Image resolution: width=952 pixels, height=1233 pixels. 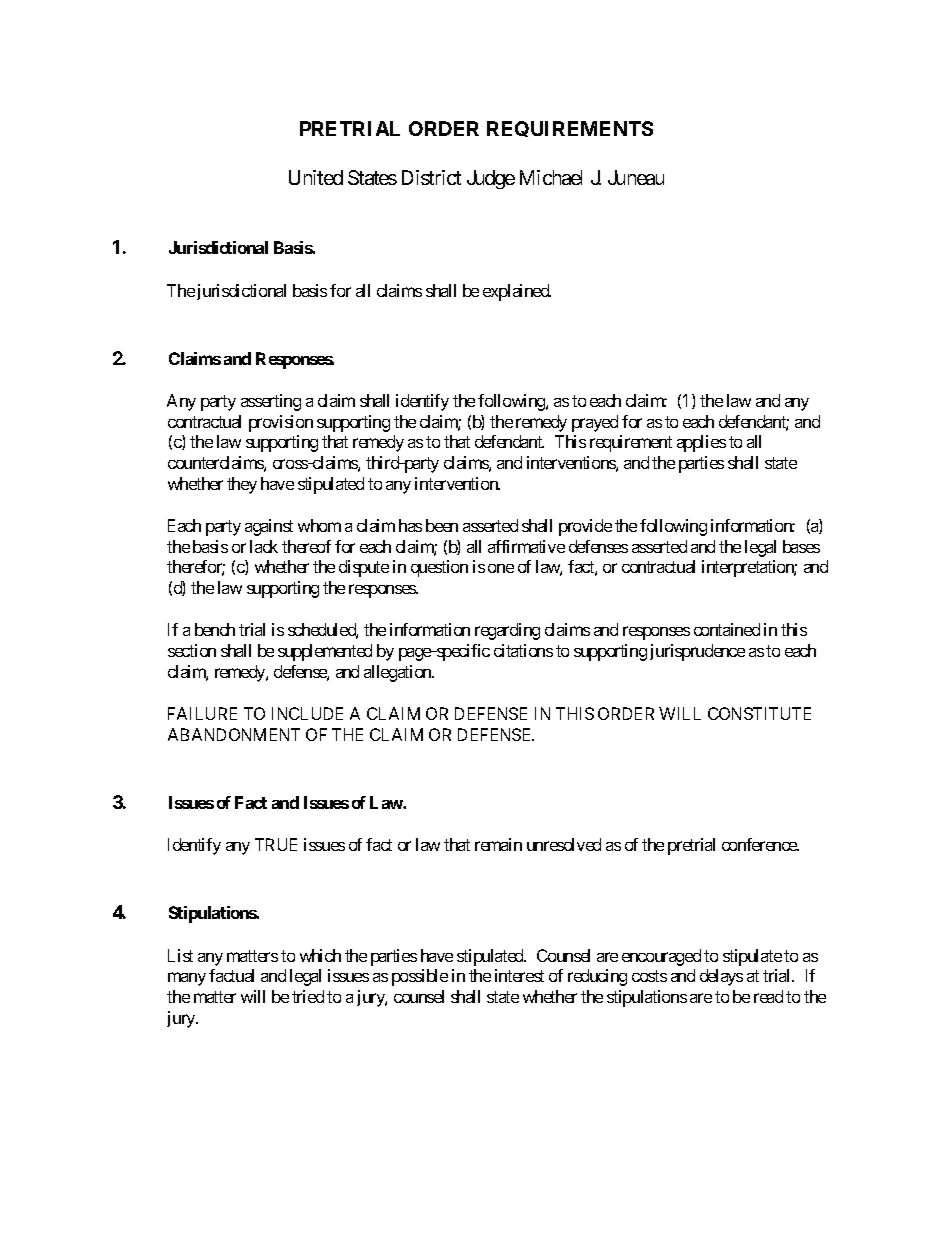 What do you see at coordinates (308, 996) in the screenshot?
I see `tried` at bounding box center [308, 996].
